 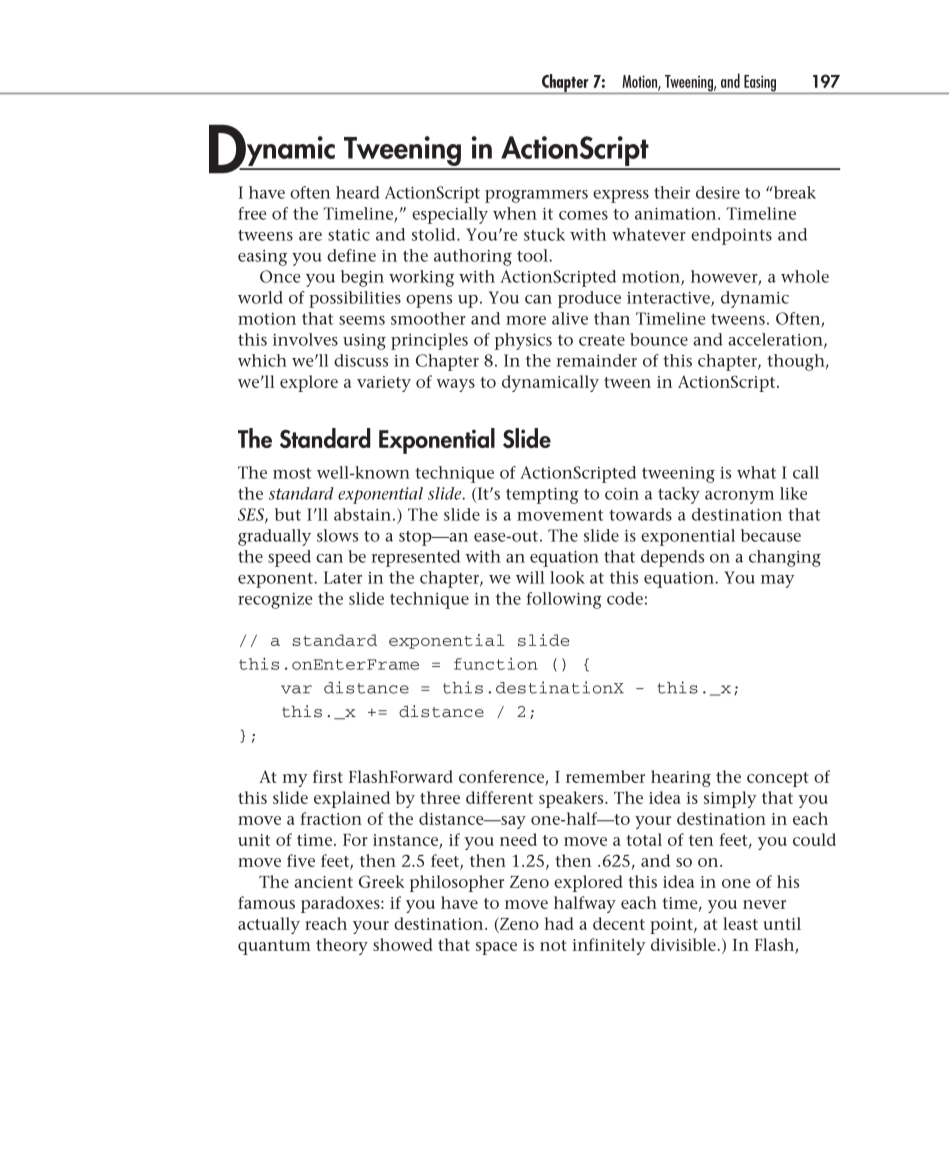 I want to click on least, so click(x=740, y=923).
